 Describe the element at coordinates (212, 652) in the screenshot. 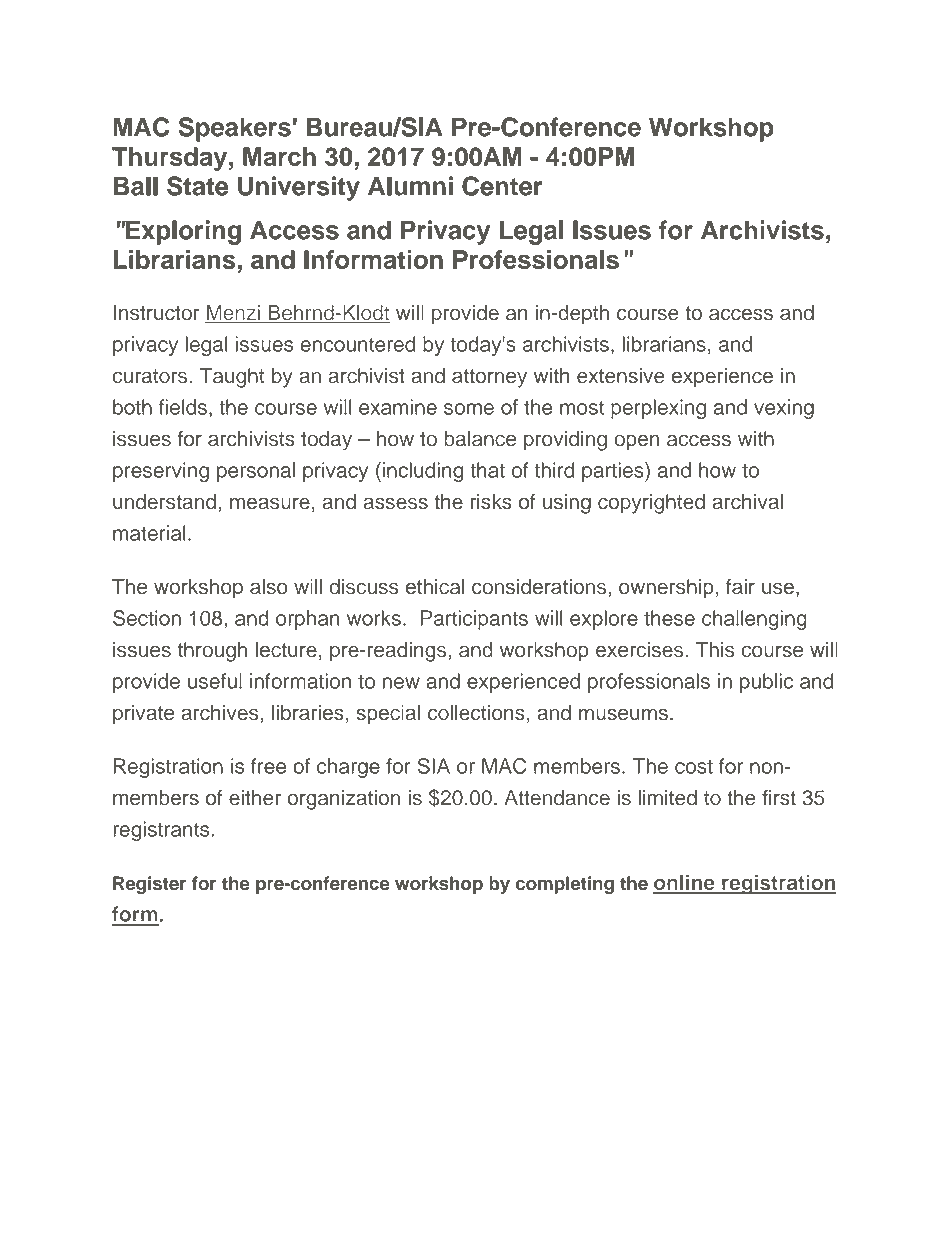

I see `through` at that location.
